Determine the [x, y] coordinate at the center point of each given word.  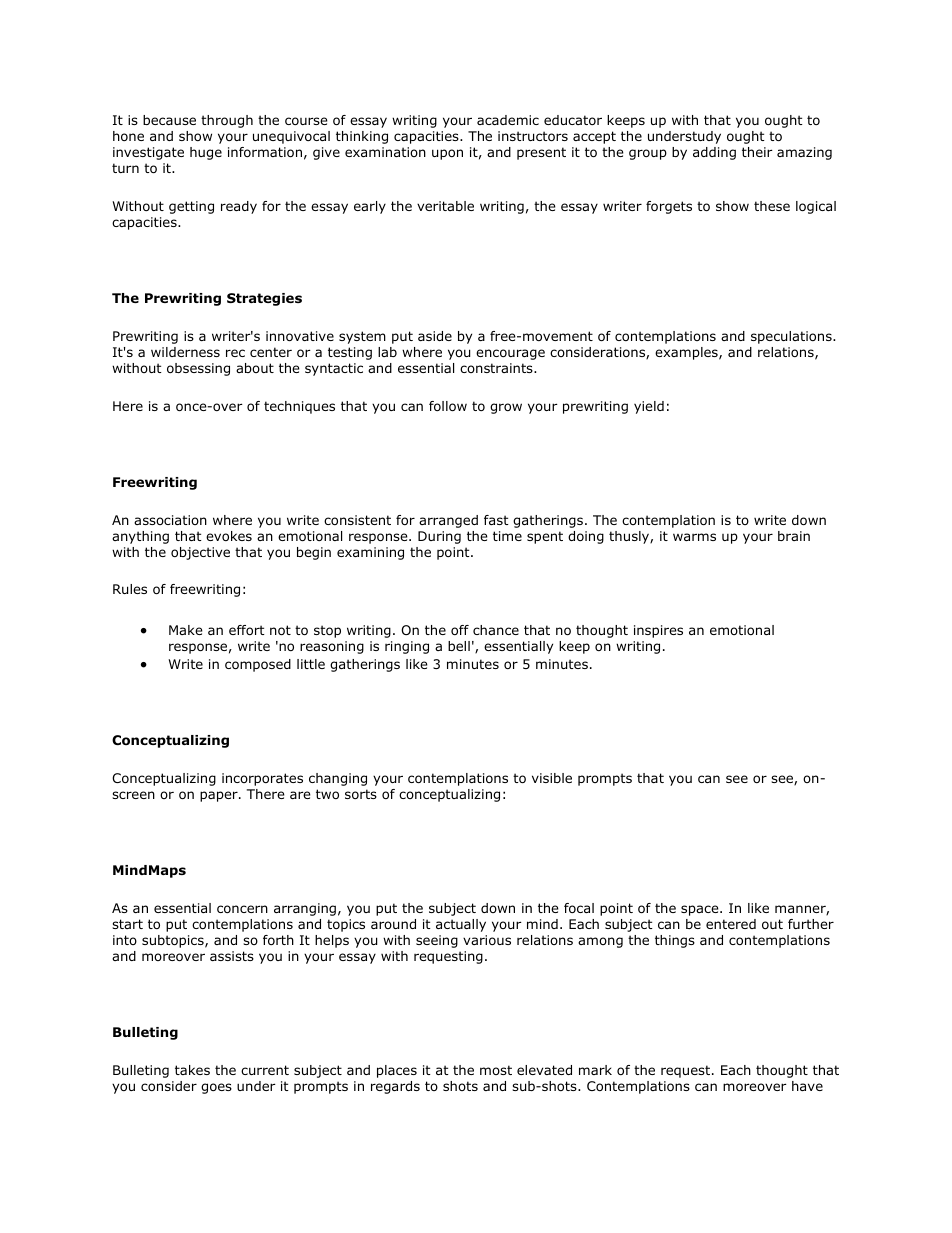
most [496, 1070]
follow [448, 406]
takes [192, 1070]
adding [714, 153]
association [170, 520]
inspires [658, 631]
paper [220, 796]
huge [206, 153]
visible [552, 778]
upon [447, 154]
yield [649, 407]
